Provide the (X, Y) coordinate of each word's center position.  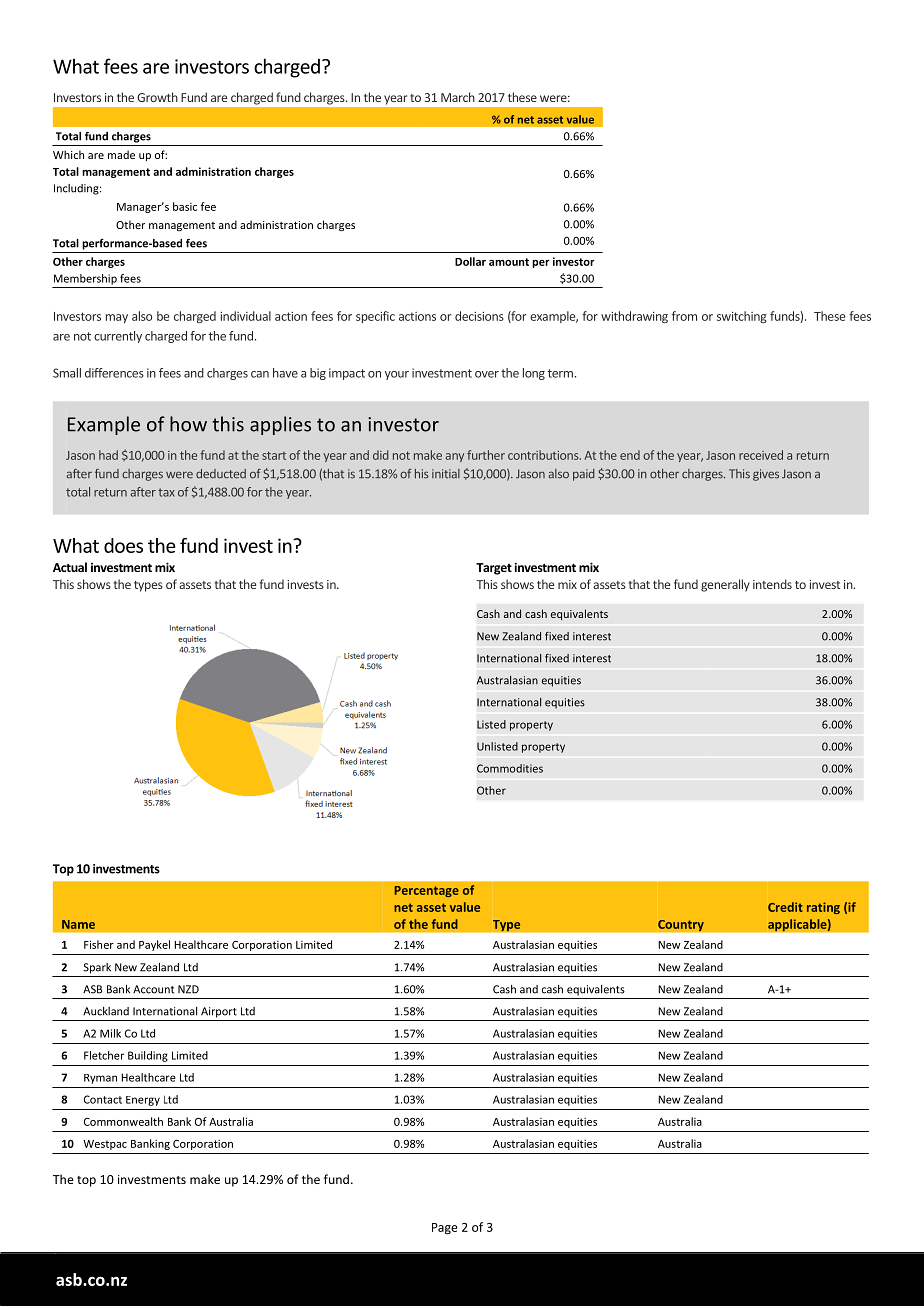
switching (742, 317)
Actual (70, 567)
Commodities (510, 768)
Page (445, 1229)
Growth (157, 97)
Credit (785, 907)
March (458, 97)
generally (725, 585)
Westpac (105, 1145)
